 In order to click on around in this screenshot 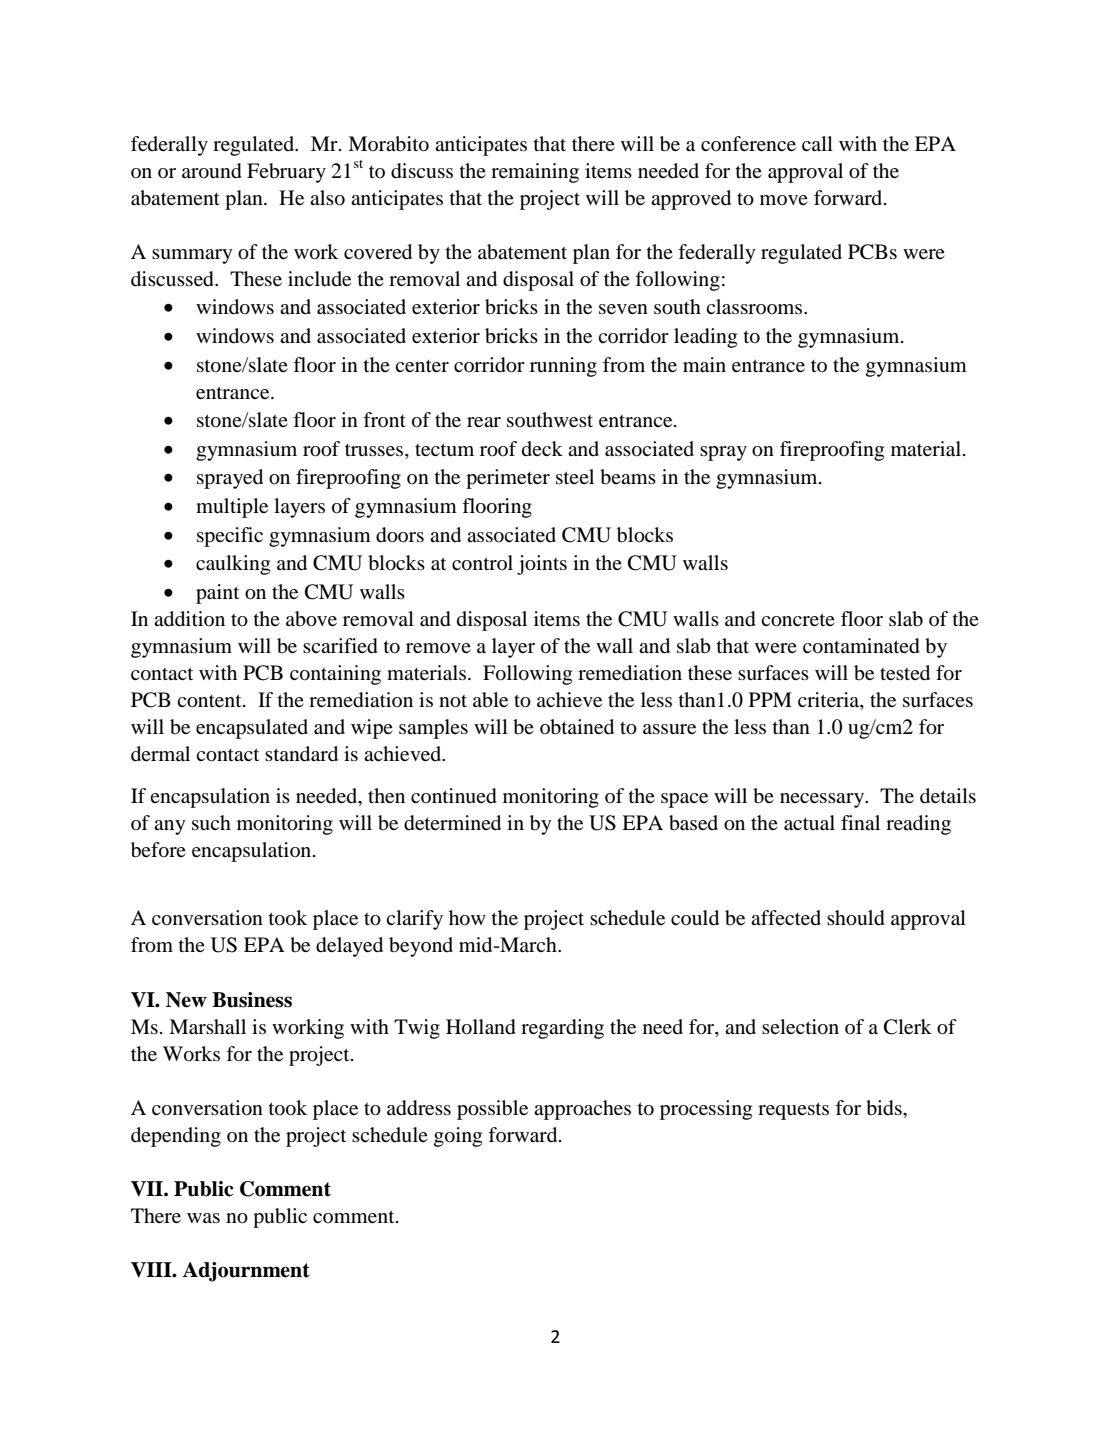, I will do `click(212, 171)`.
